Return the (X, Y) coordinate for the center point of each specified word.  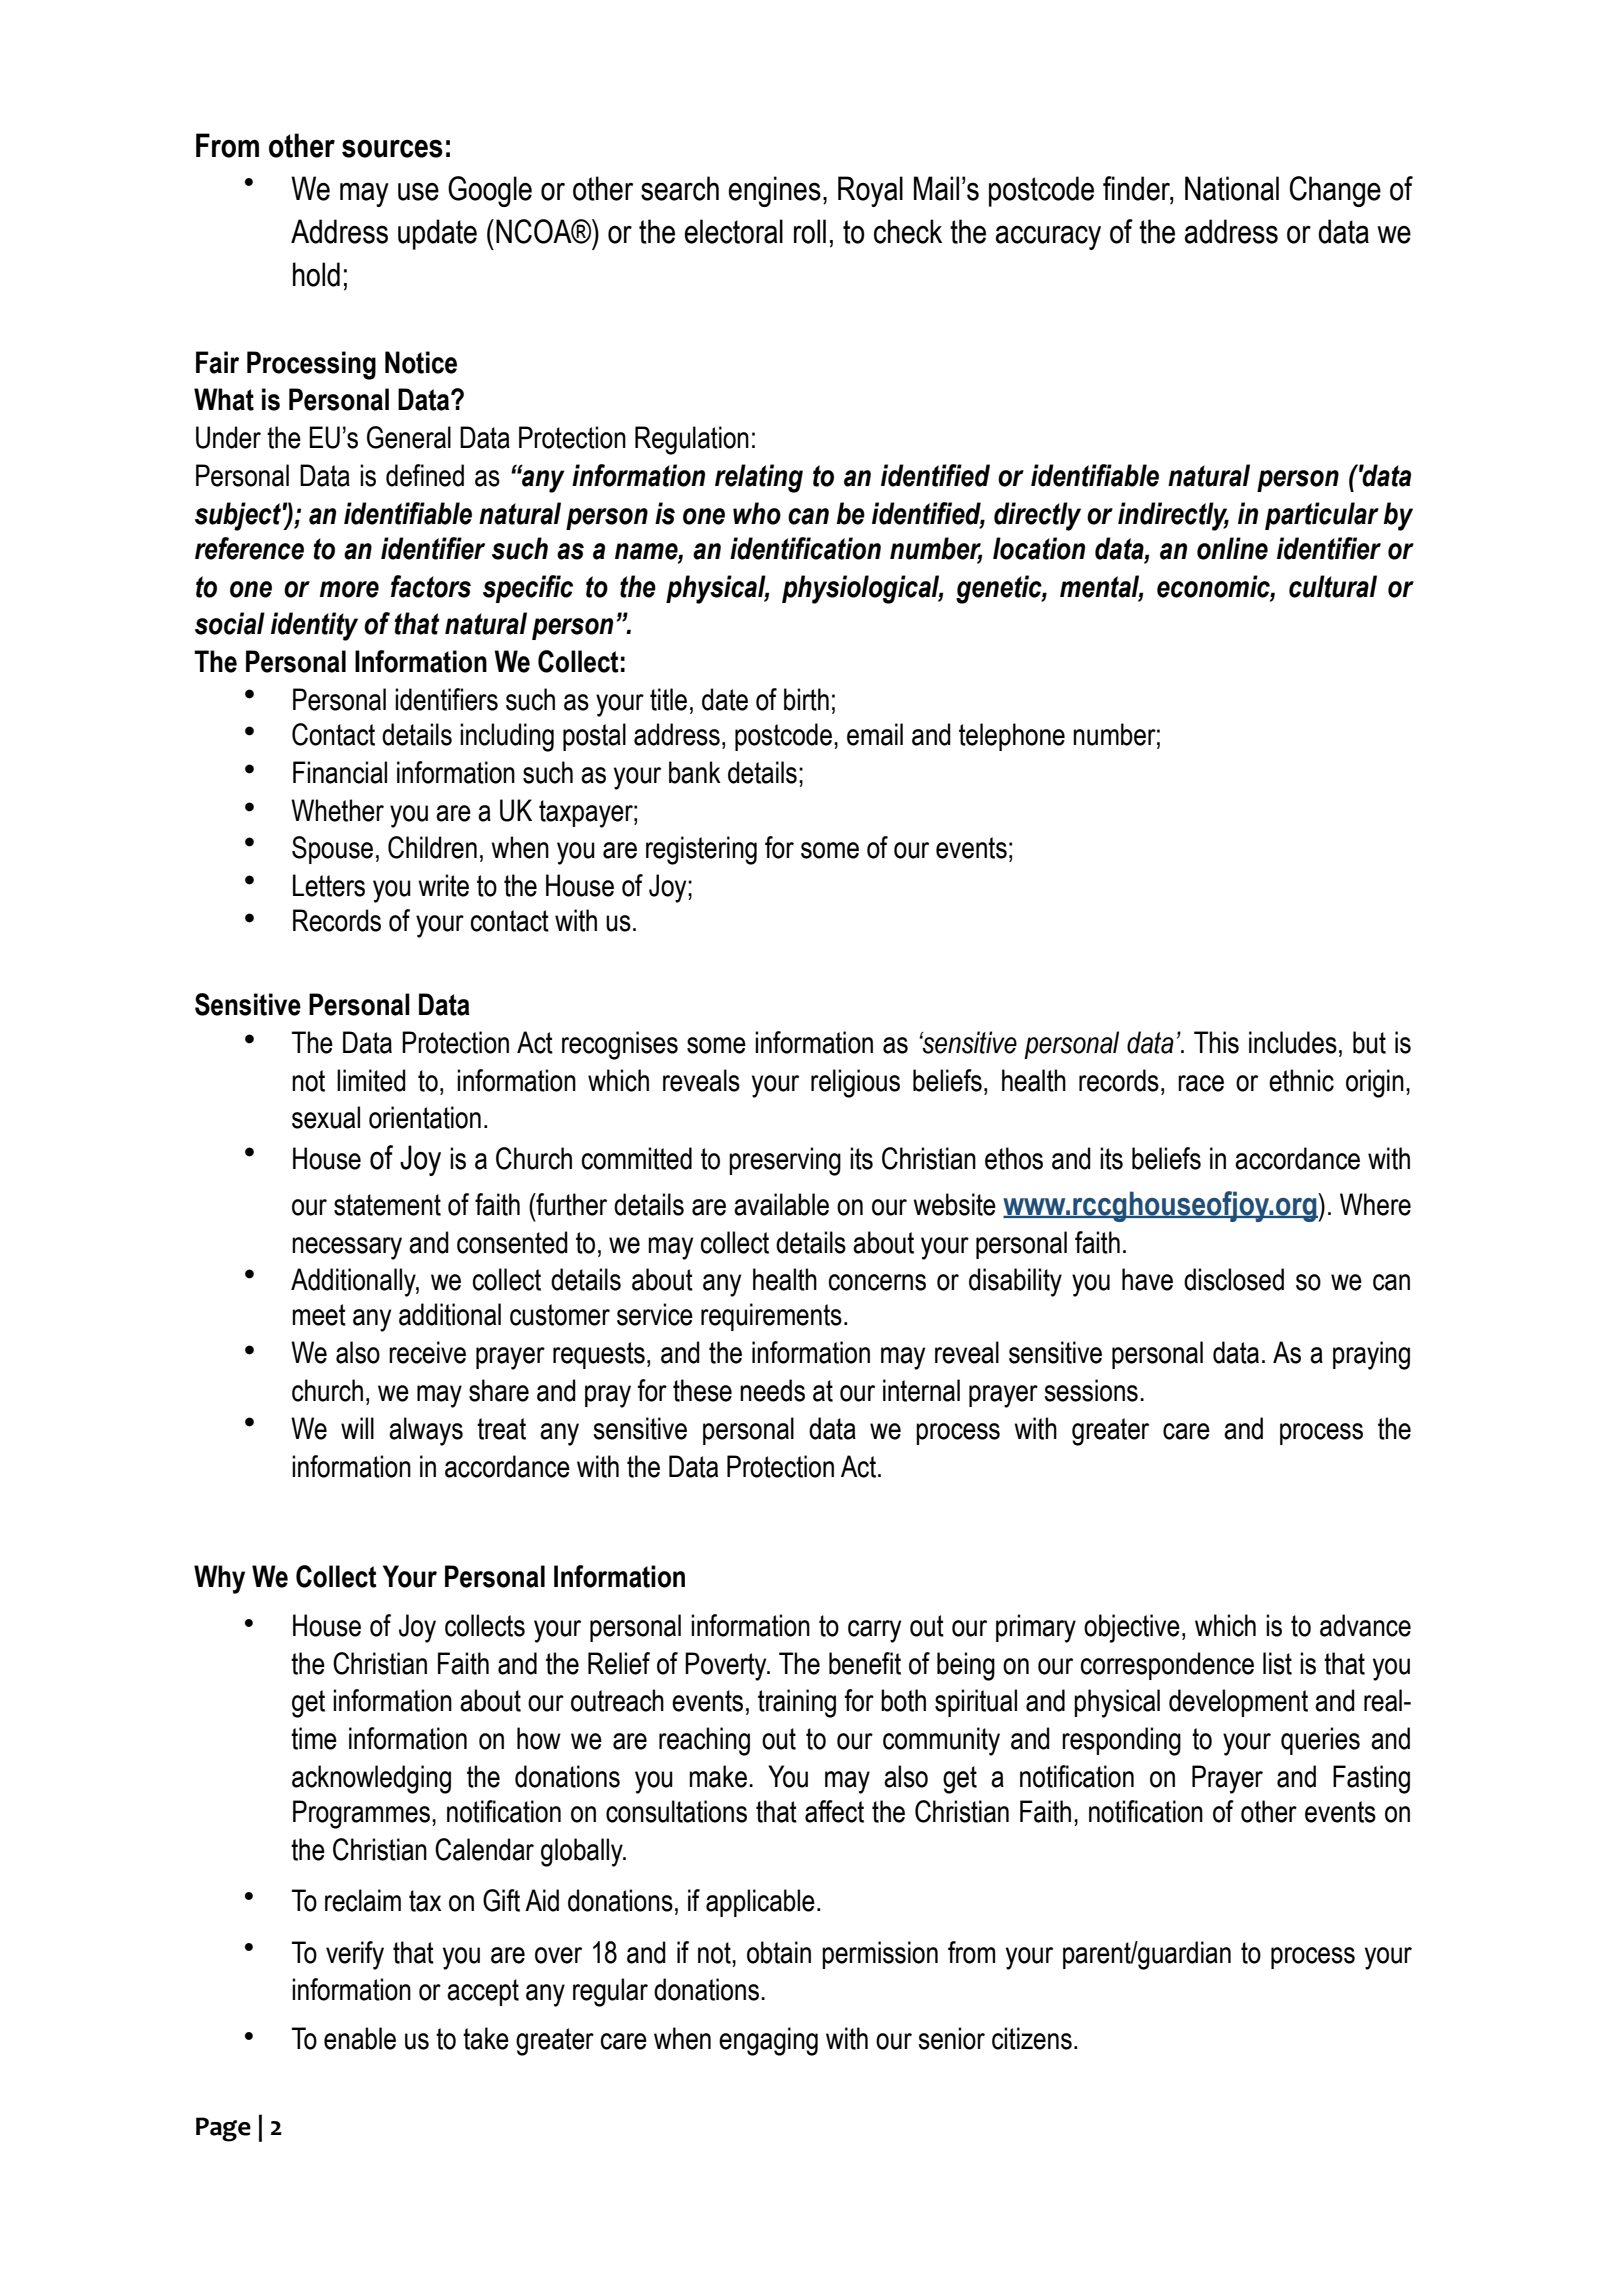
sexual (326, 1117)
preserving (785, 1161)
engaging (768, 2041)
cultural (1333, 586)
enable (360, 2038)
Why (219, 1579)
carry (874, 1631)
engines (774, 191)
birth (806, 699)
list (1277, 1663)
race (1201, 1083)
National (1232, 188)
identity (314, 626)
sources (392, 148)
